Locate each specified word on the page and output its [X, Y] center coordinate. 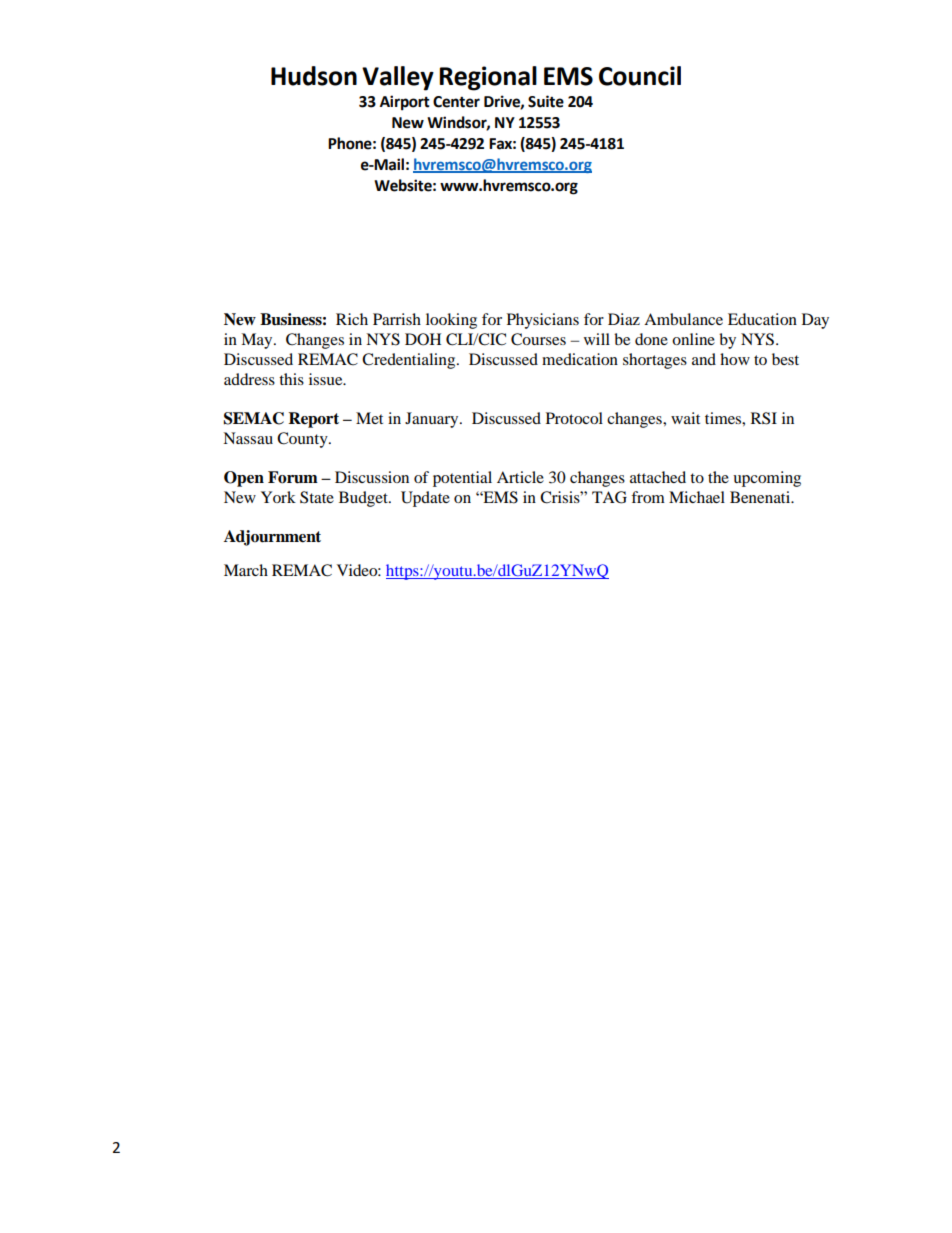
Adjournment [272, 538]
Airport [405, 103]
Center [456, 102]
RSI [764, 418]
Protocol [574, 418]
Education [762, 319]
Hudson [314, 76]
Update [425, 499]
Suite [546, 101]
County [303, 440]
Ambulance [683, 319]
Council [640, 76]
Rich [352, 319]
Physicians [543, 321]
